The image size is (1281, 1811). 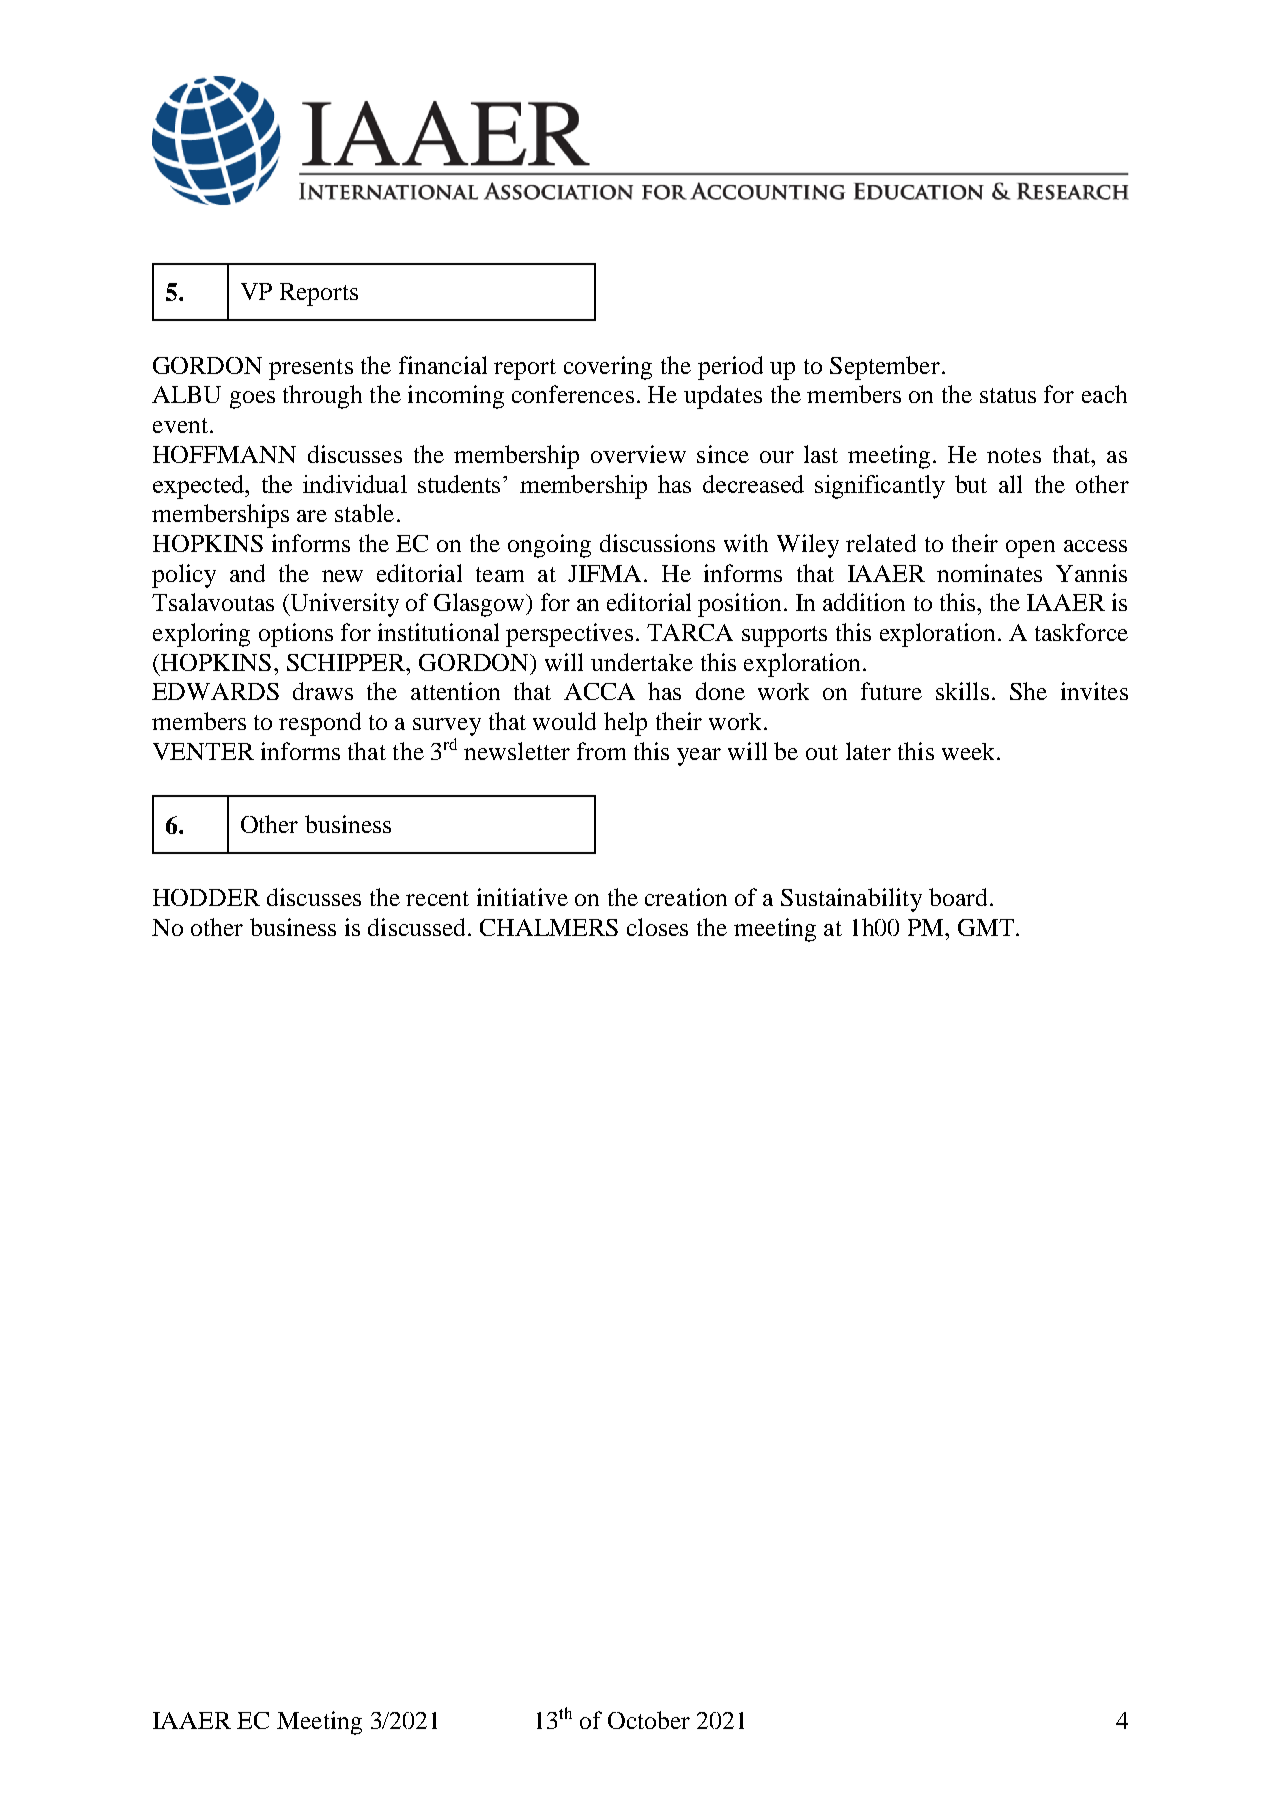 I want to click on through, so click(x=322, y=397).
